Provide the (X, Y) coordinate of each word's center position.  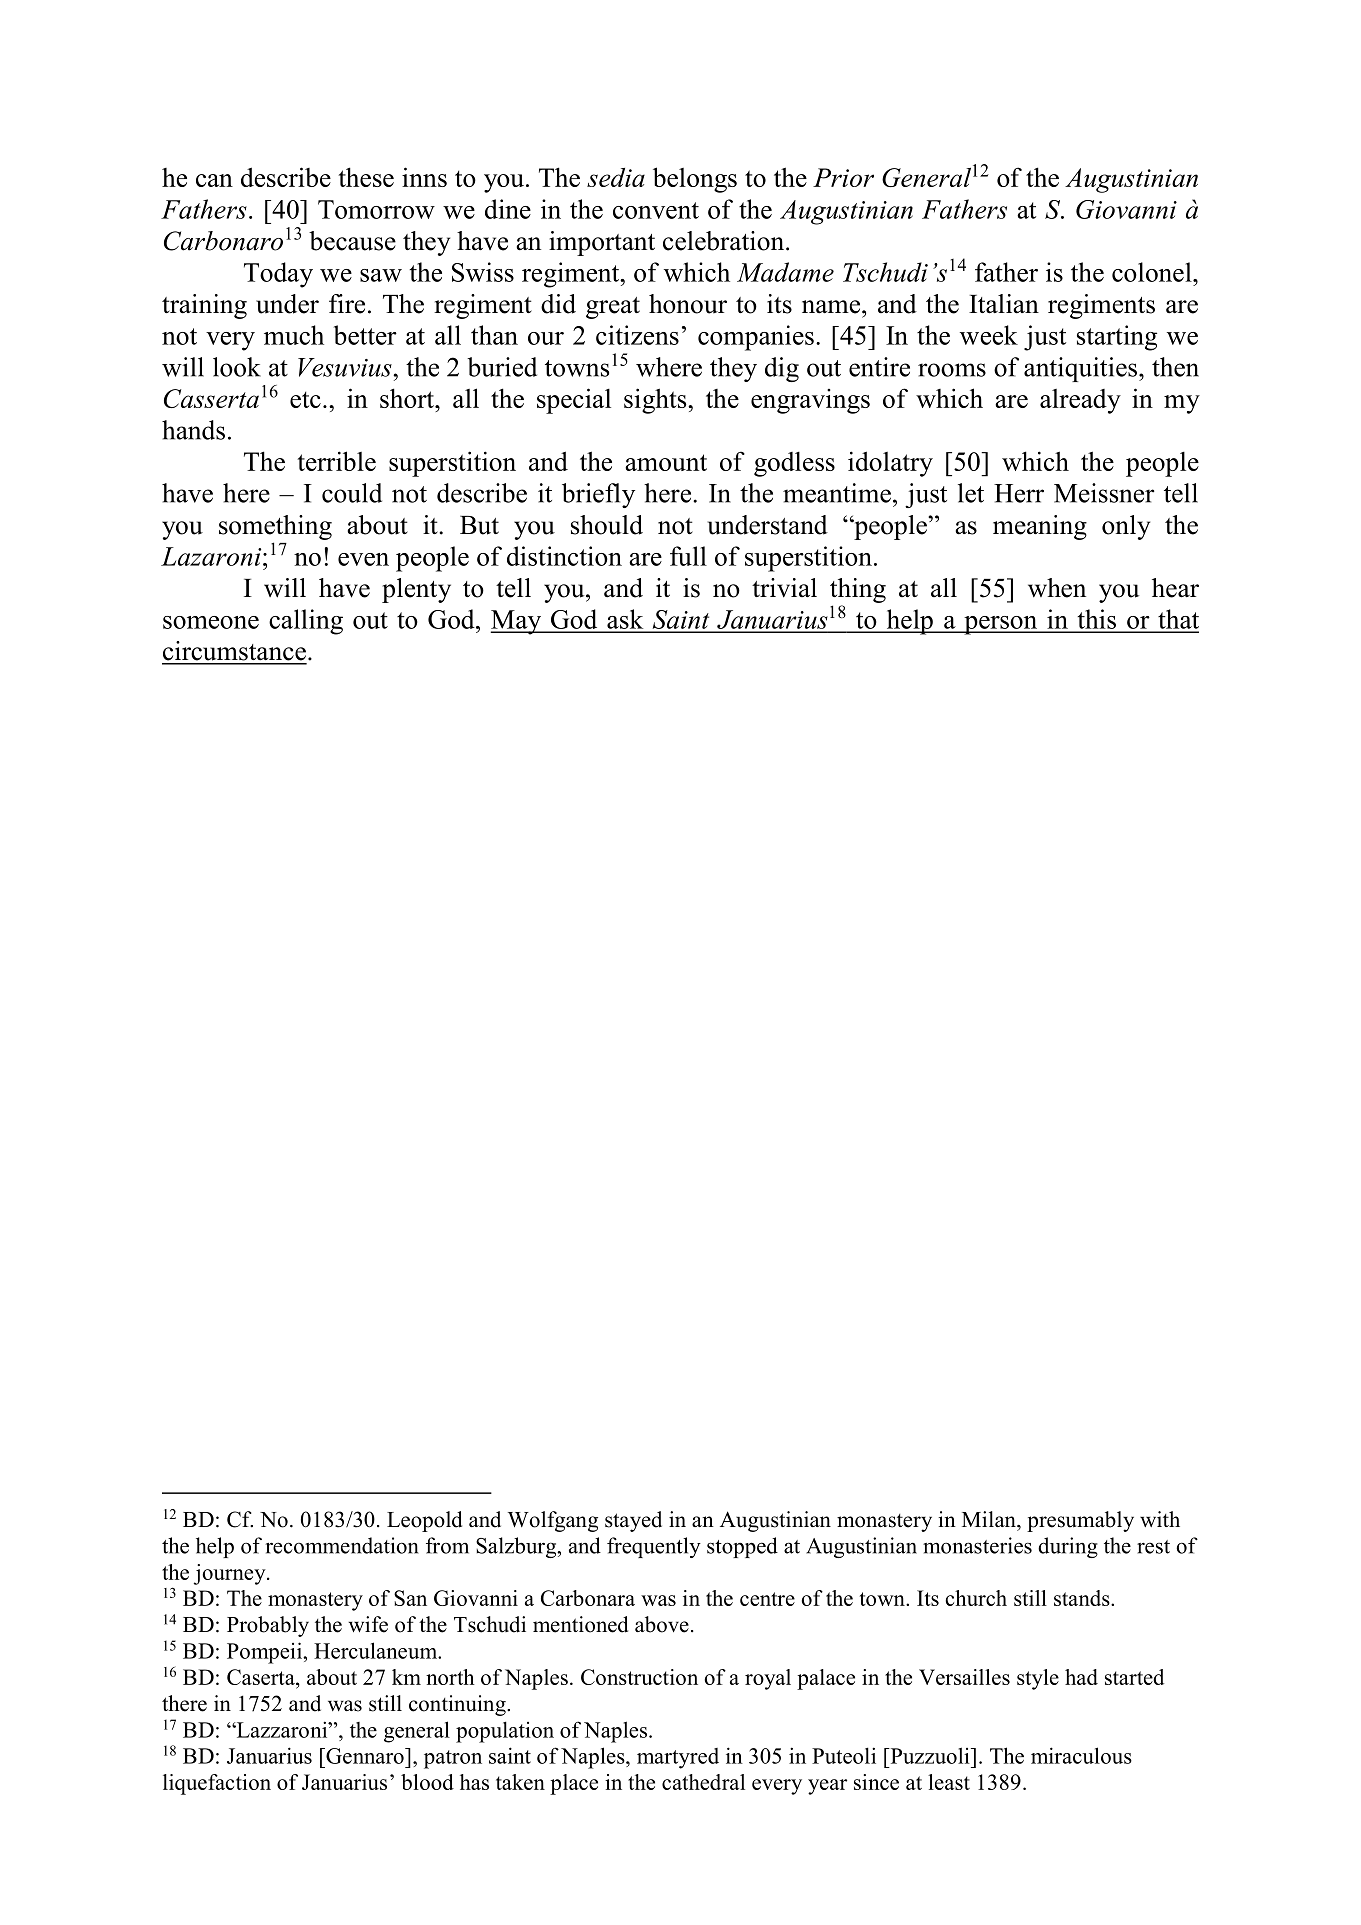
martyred (678, 1758)
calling (306, 622)
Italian (1004, 304)
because (352, 241)
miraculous (1081, 1755)
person (1001, 625)
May (517, 622)
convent (656, 210)
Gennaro (365, 1756)
